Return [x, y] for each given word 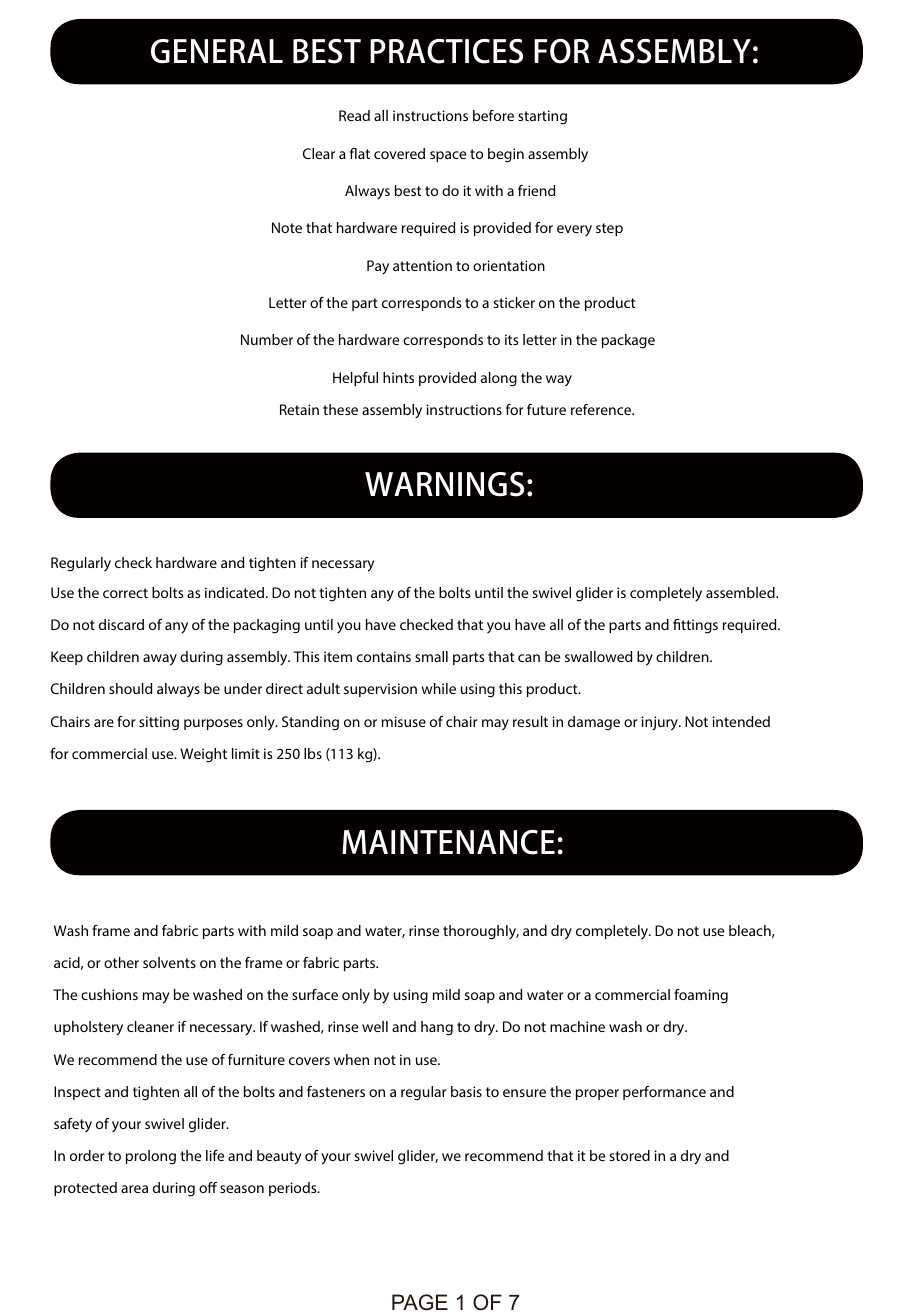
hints [398, 377]
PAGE [420, 1302]
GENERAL [217, 51]
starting [542, 117]
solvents [169, 962]
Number [267, 339]
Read [354, 115]
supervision [380, 690]
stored [629, 1155]
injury [661, 723]
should [130, 688]
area [134, 1189]
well [375, 1026]
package [628, 341]
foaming [701, 996]
